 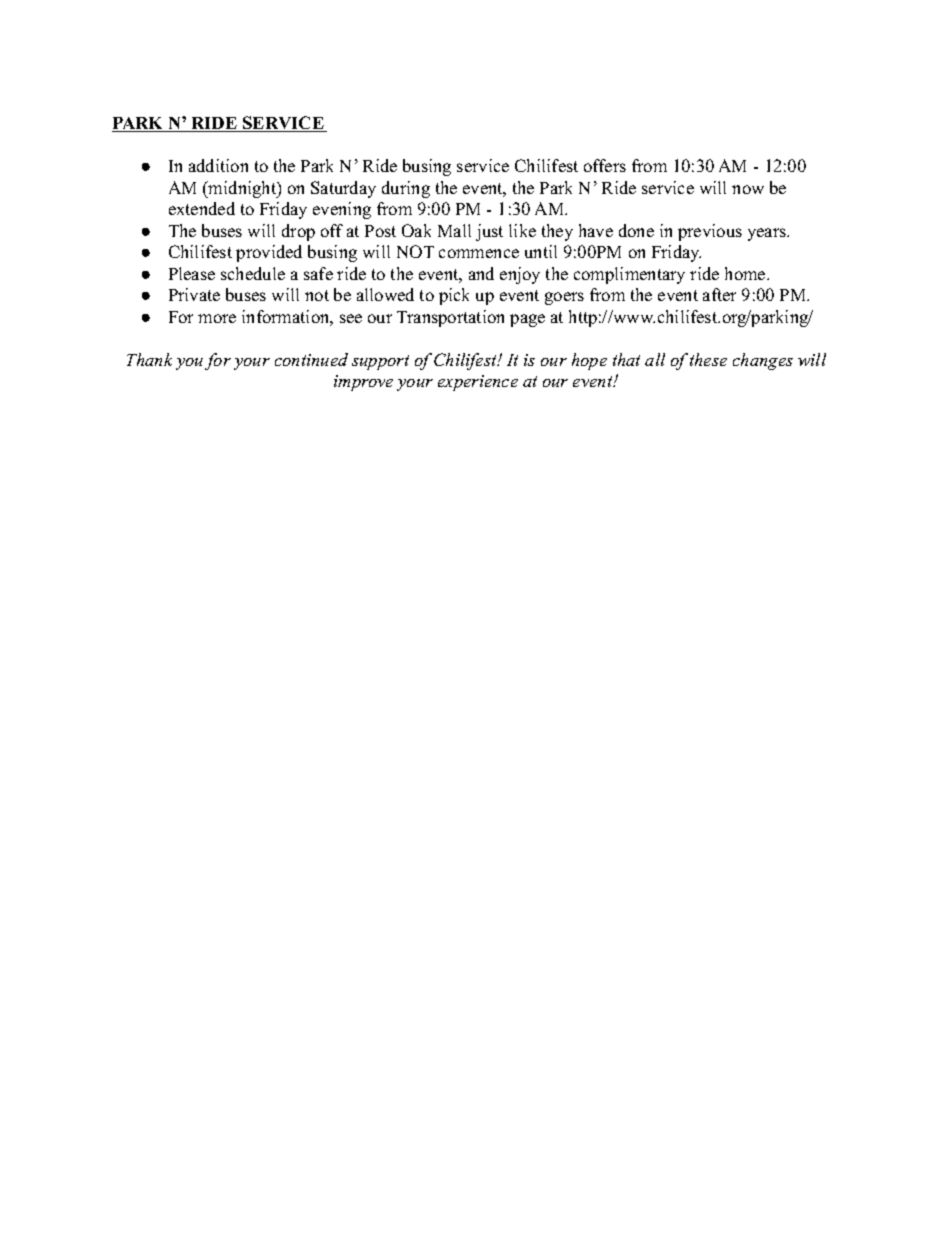 I want to click on previous, so click(x=710, y=232).
